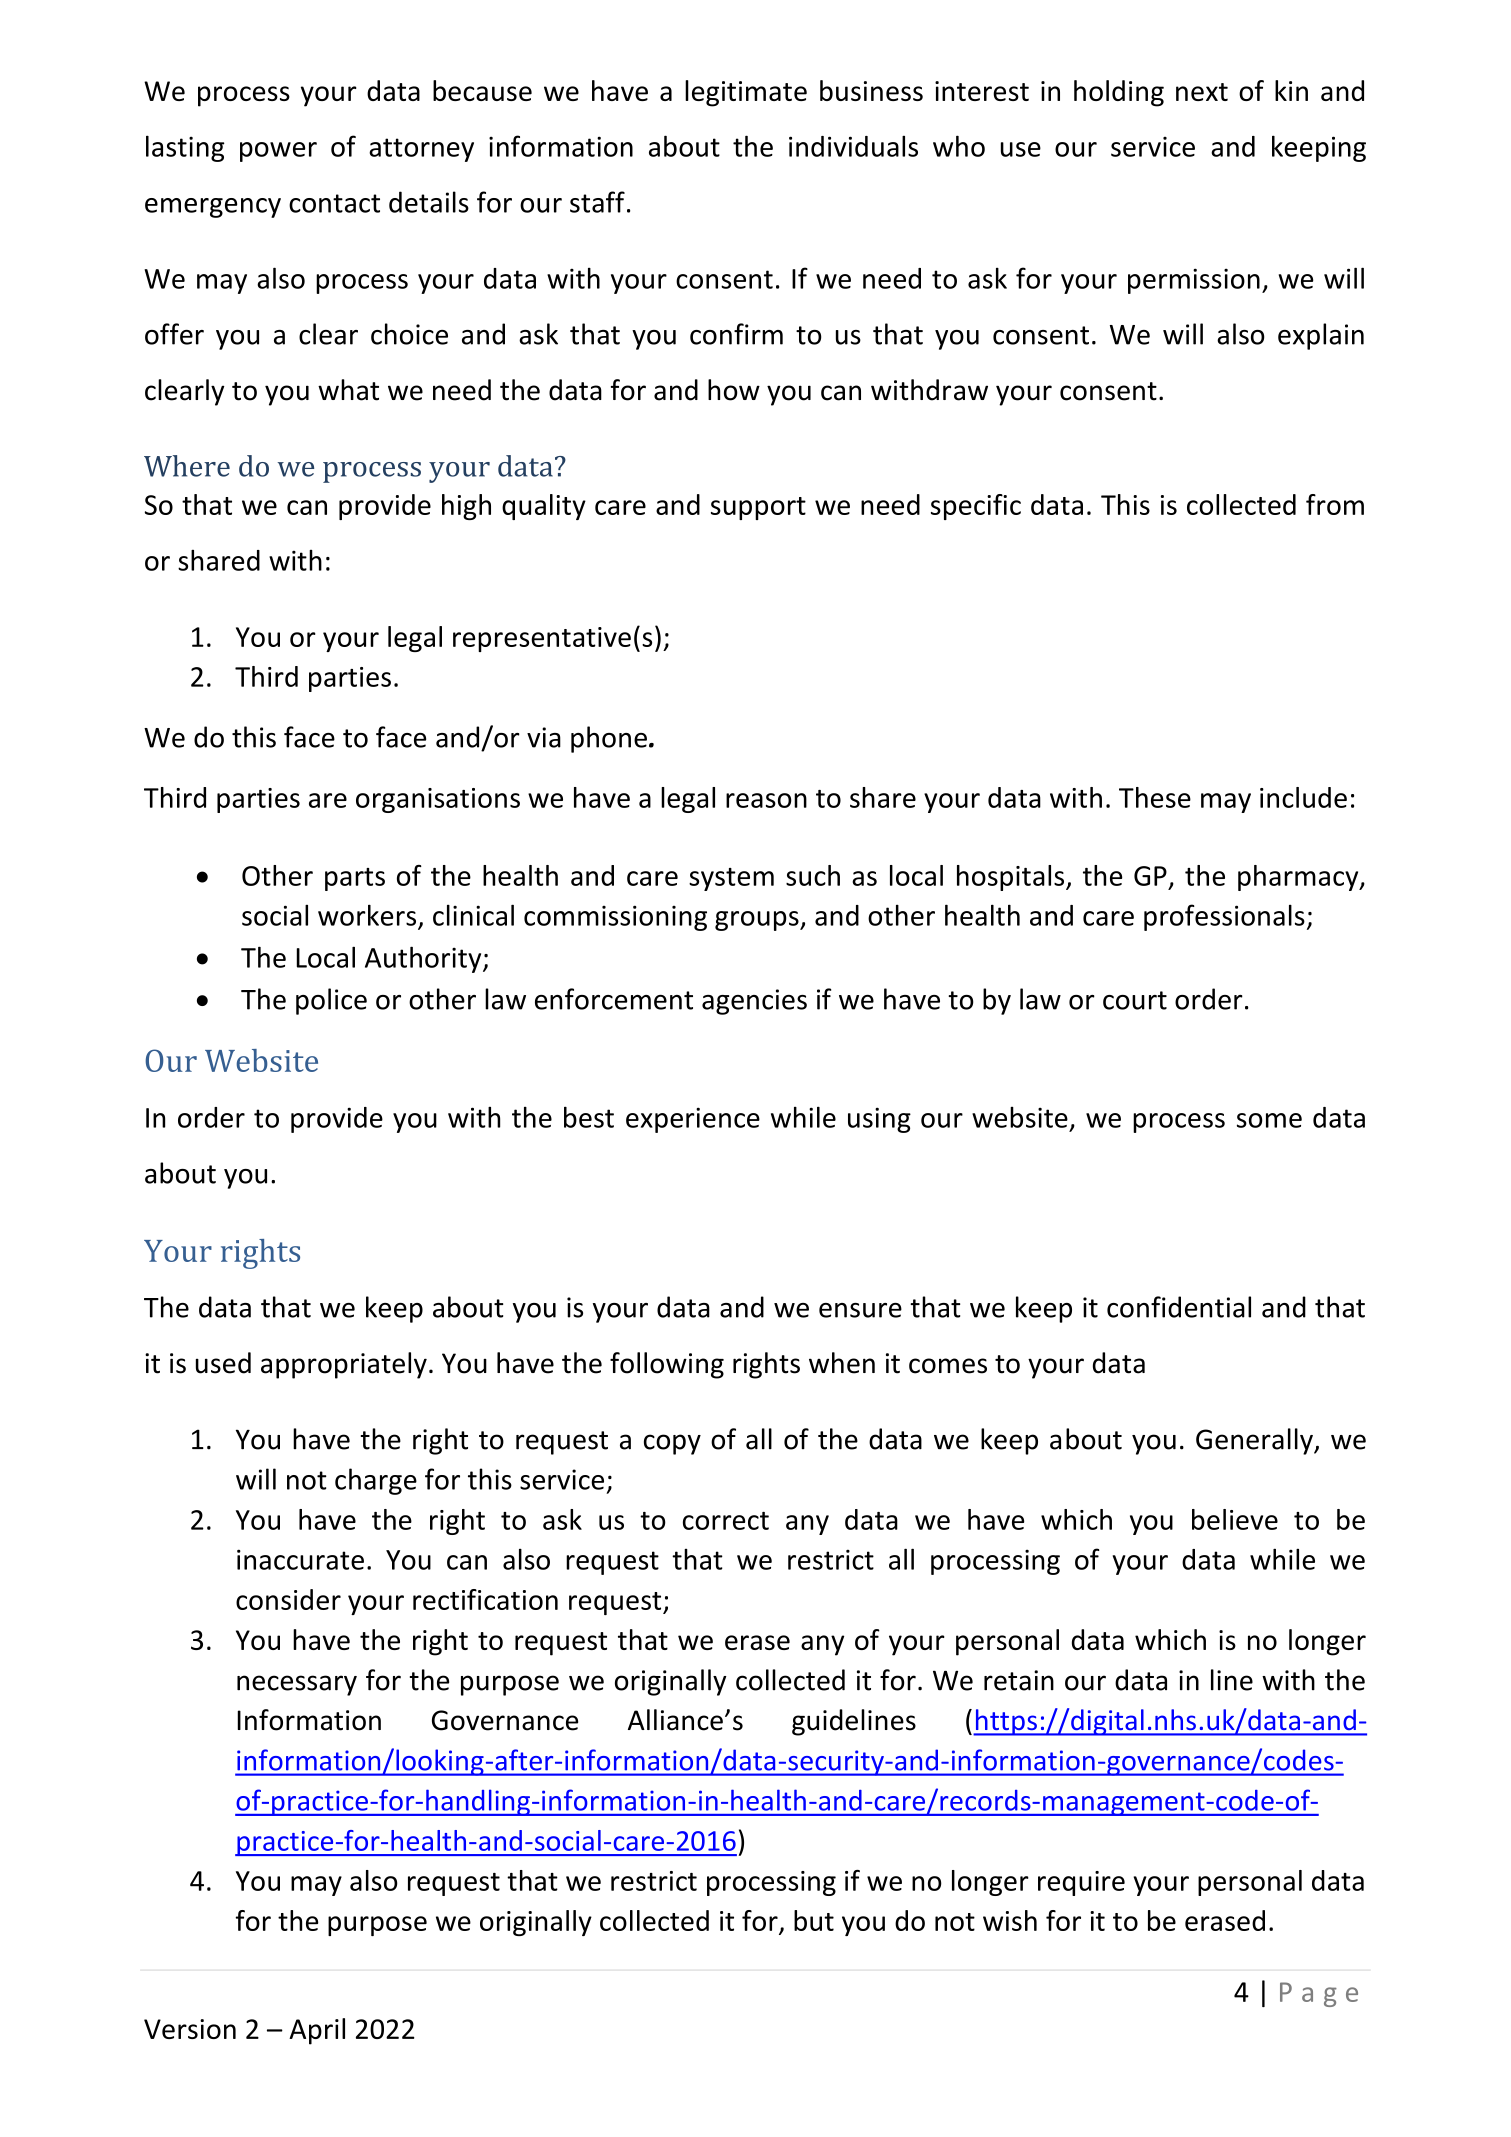 The height and width of the document is (2137, 1511). I want to click on confidential, so click(1179, 1307).
